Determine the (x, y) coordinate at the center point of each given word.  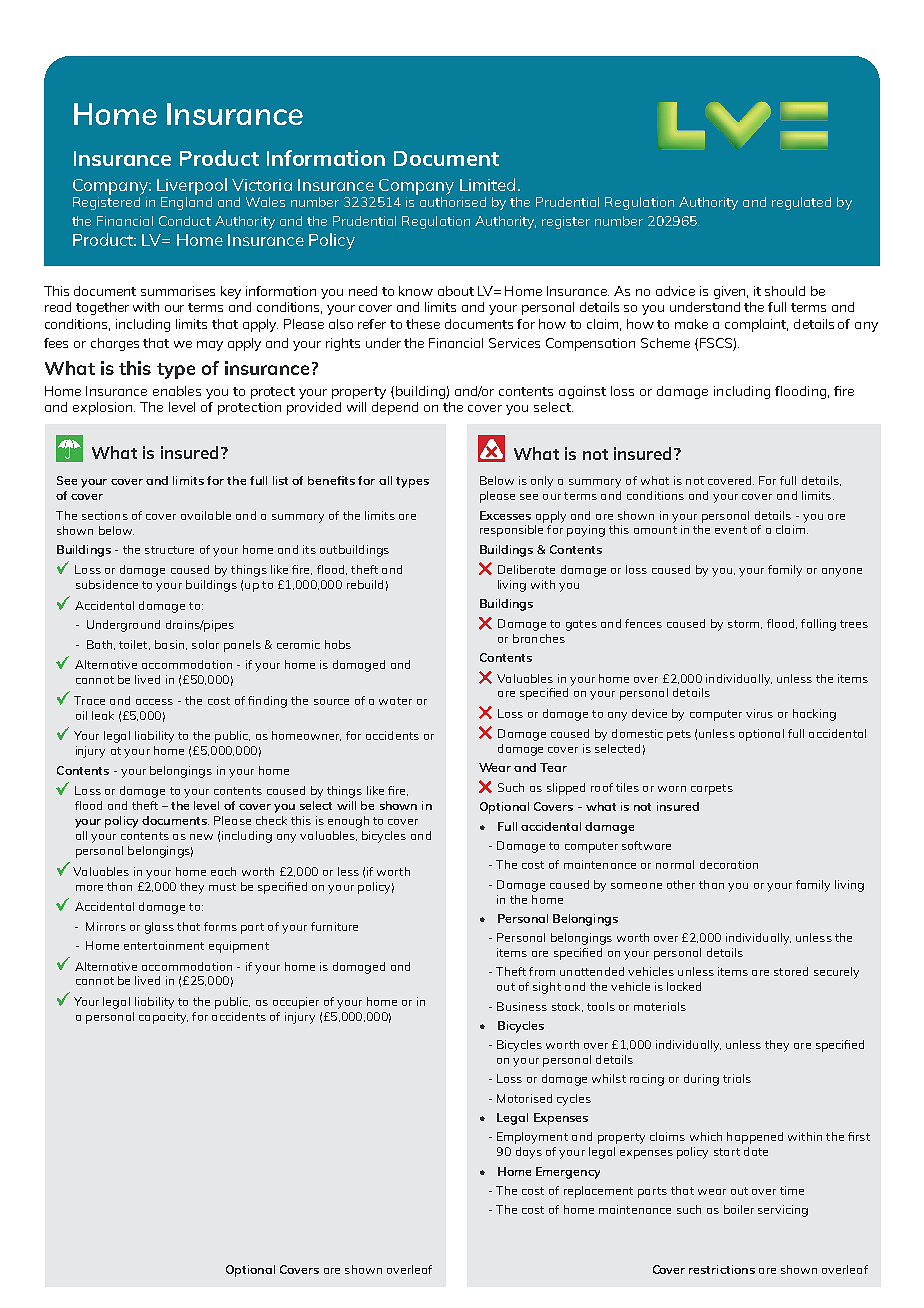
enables (177, 391)
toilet (134, 645)
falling (818, 625)
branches (539, 638)
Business (522, 1006)
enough (348, 822)
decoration (729, 864)
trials (737, 1078)
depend (395, 408)
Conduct (185, 221)
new (201, 837)
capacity (163, 1018)
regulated (801, 203)
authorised (453, 202)
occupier (296, 1003)
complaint (756, 325)
